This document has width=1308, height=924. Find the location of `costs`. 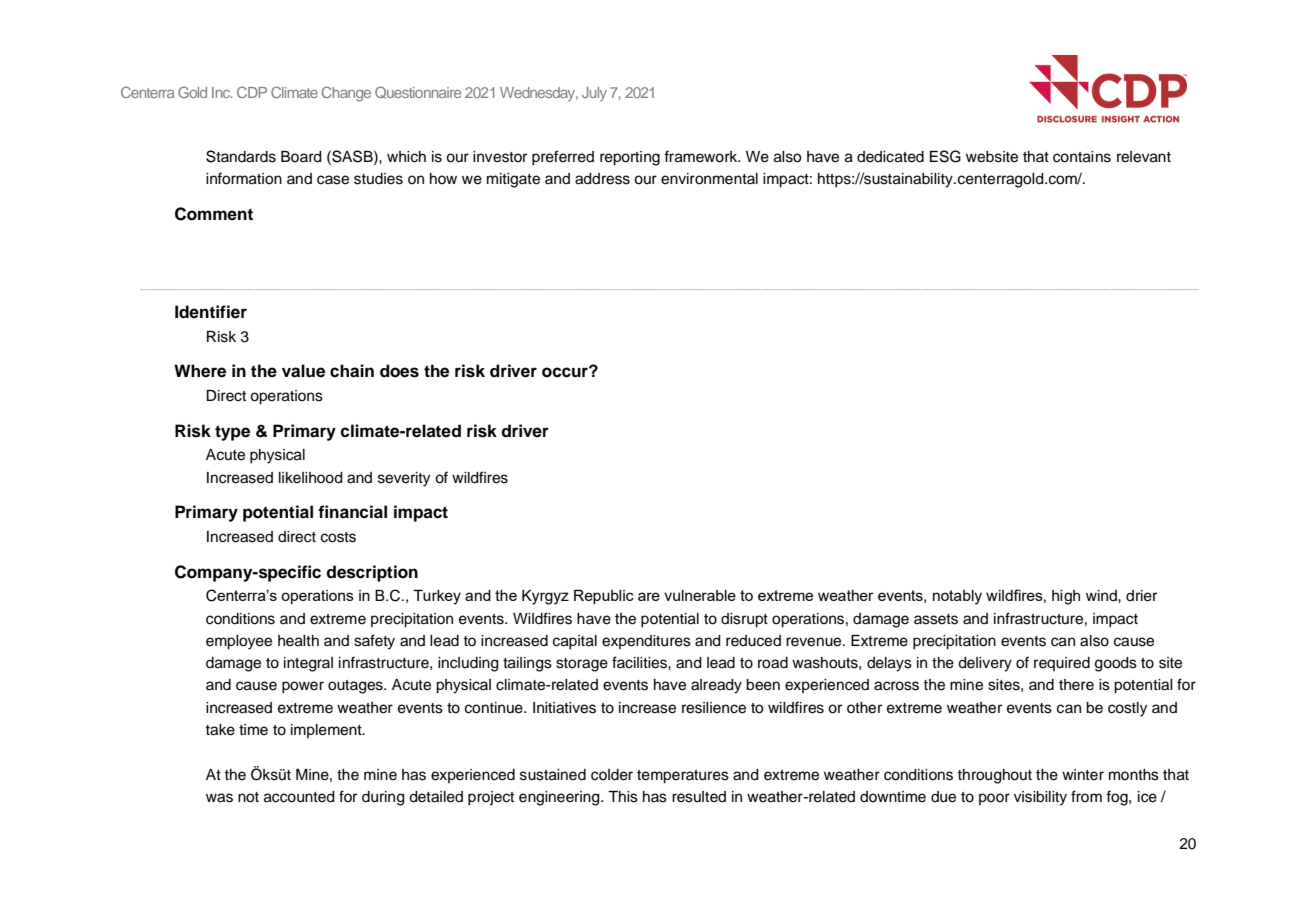

costs is located at coordinates (338, 537).
